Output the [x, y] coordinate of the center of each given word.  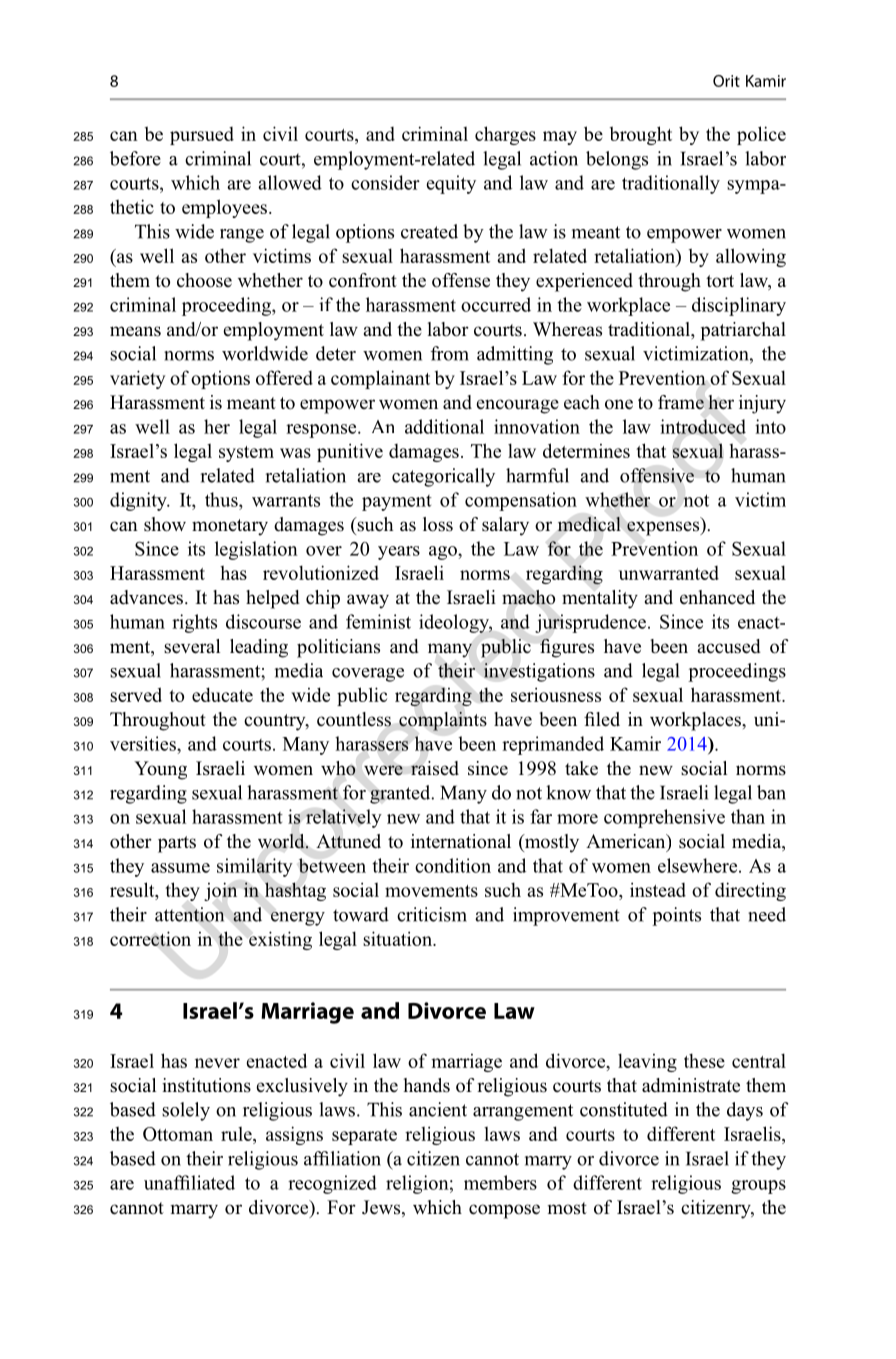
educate [222, 694]
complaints [443, 721]
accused [729, 646]
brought [641, 135]
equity [451, 184]
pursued [202, 136]
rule [237, 1134]
